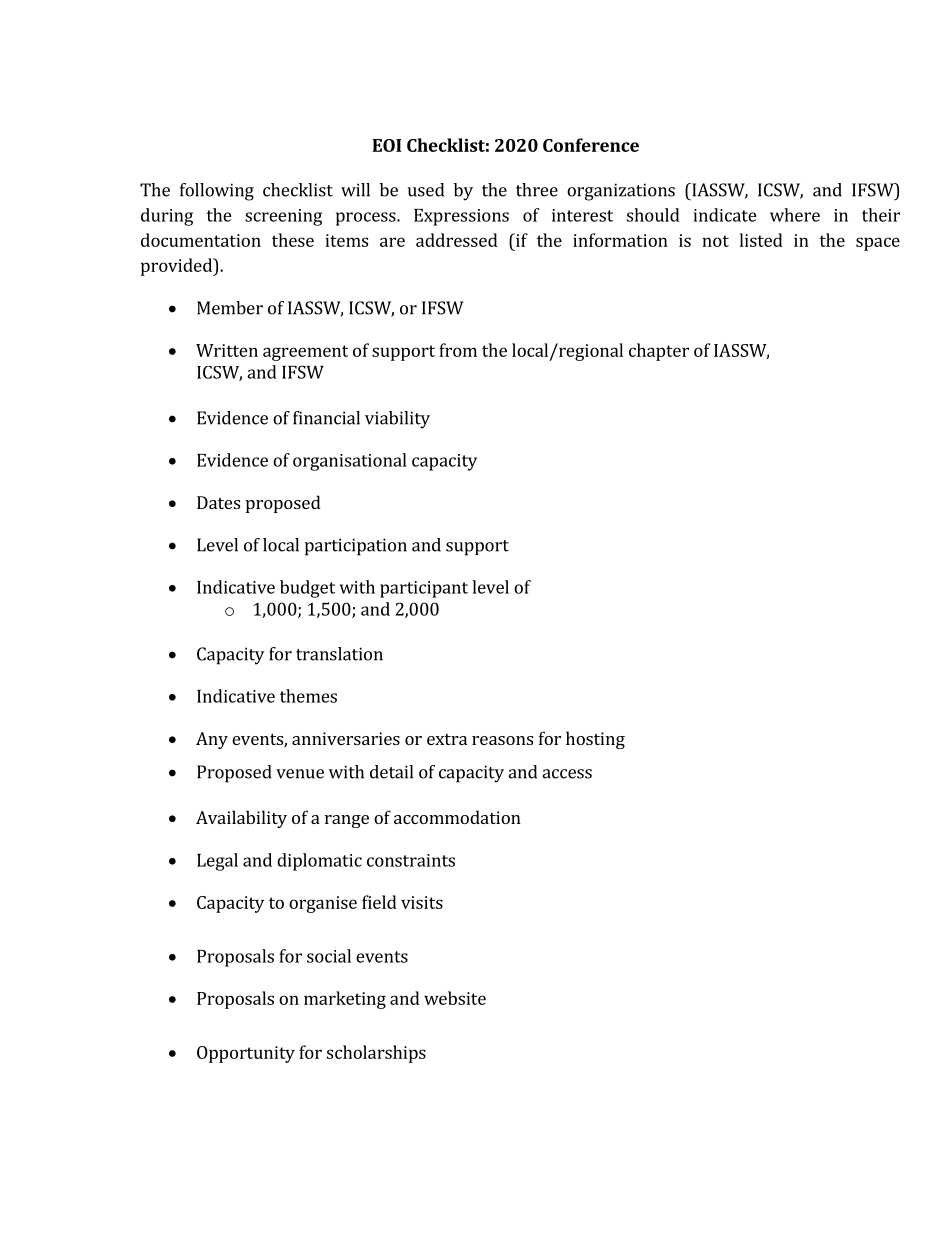 The image size is (952, 1233). What do you see at coordinates (246, 1054) in the screenshot?
I see `Opportunity` at bounding box center [246, 1054].
